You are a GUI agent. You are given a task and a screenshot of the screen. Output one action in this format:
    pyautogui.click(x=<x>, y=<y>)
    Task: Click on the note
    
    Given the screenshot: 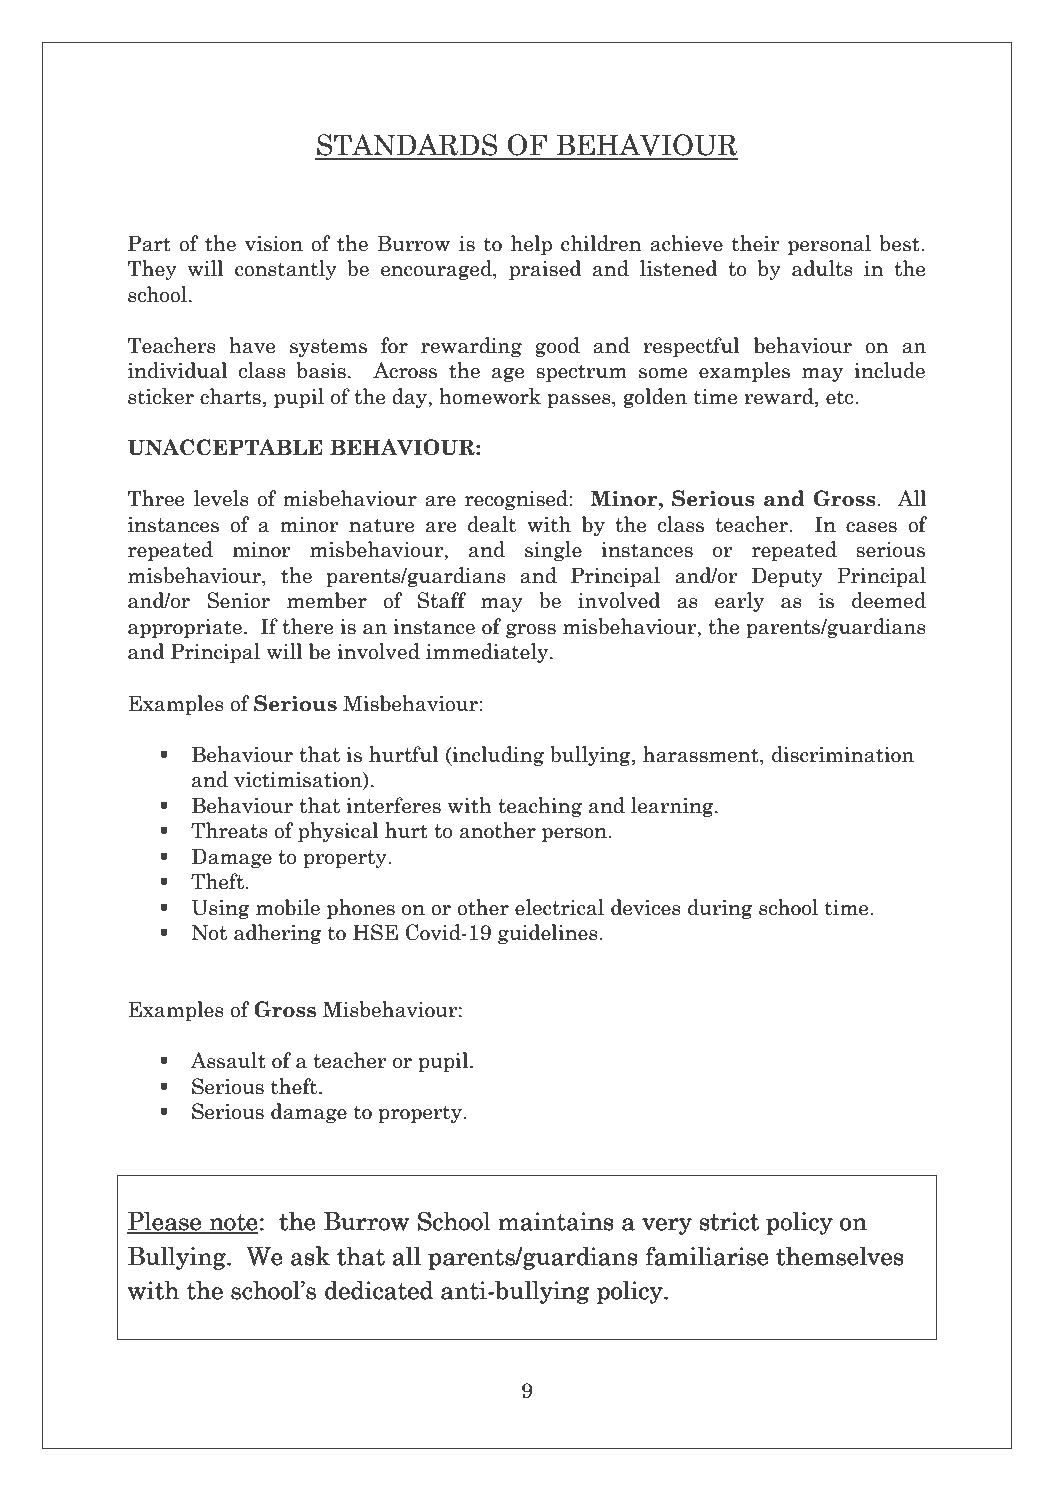 What is the action you would take?
    pyautogui.click(x=232, y=1223)
